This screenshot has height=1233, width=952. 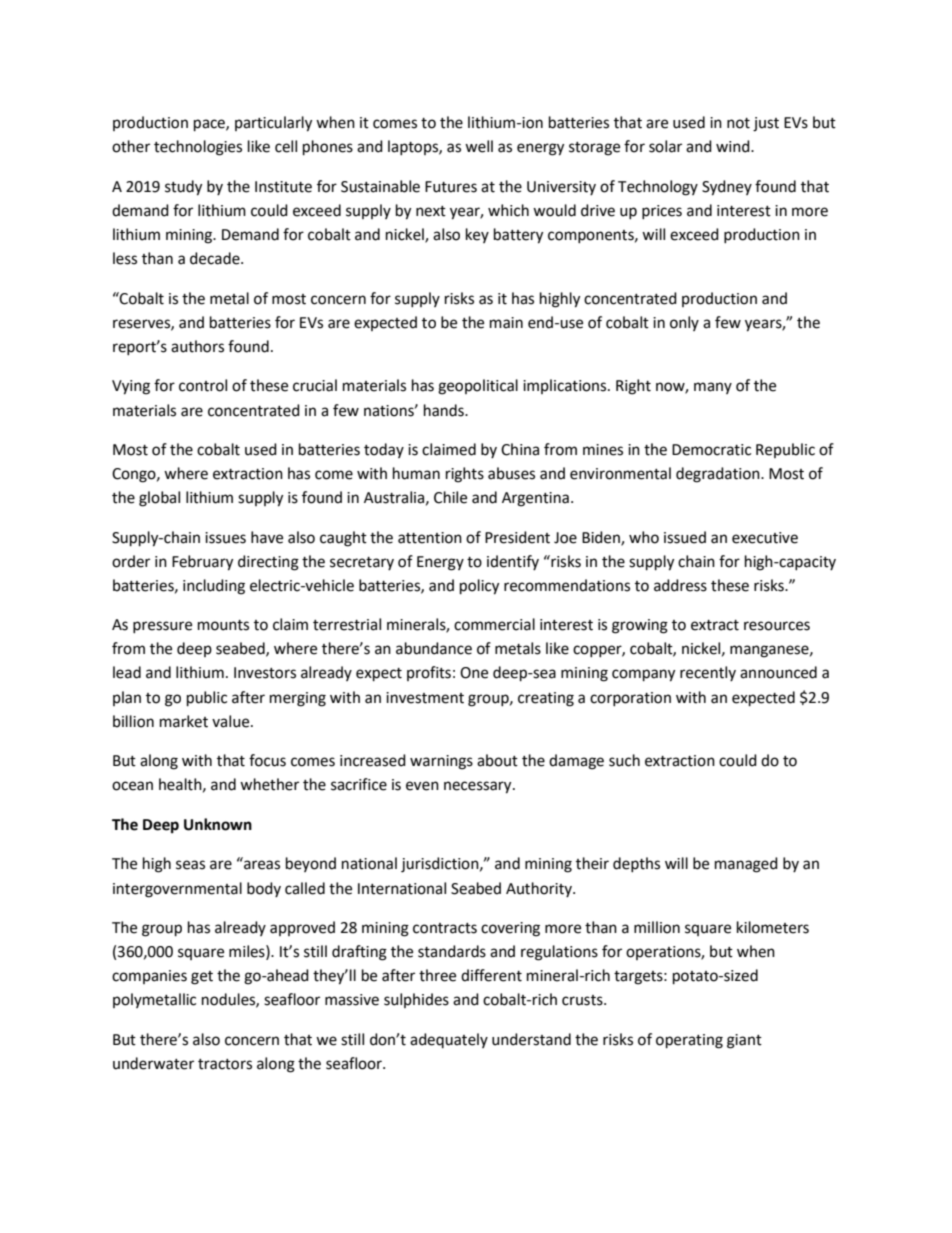 I want to click on hands, so click(x=445, y=410).
